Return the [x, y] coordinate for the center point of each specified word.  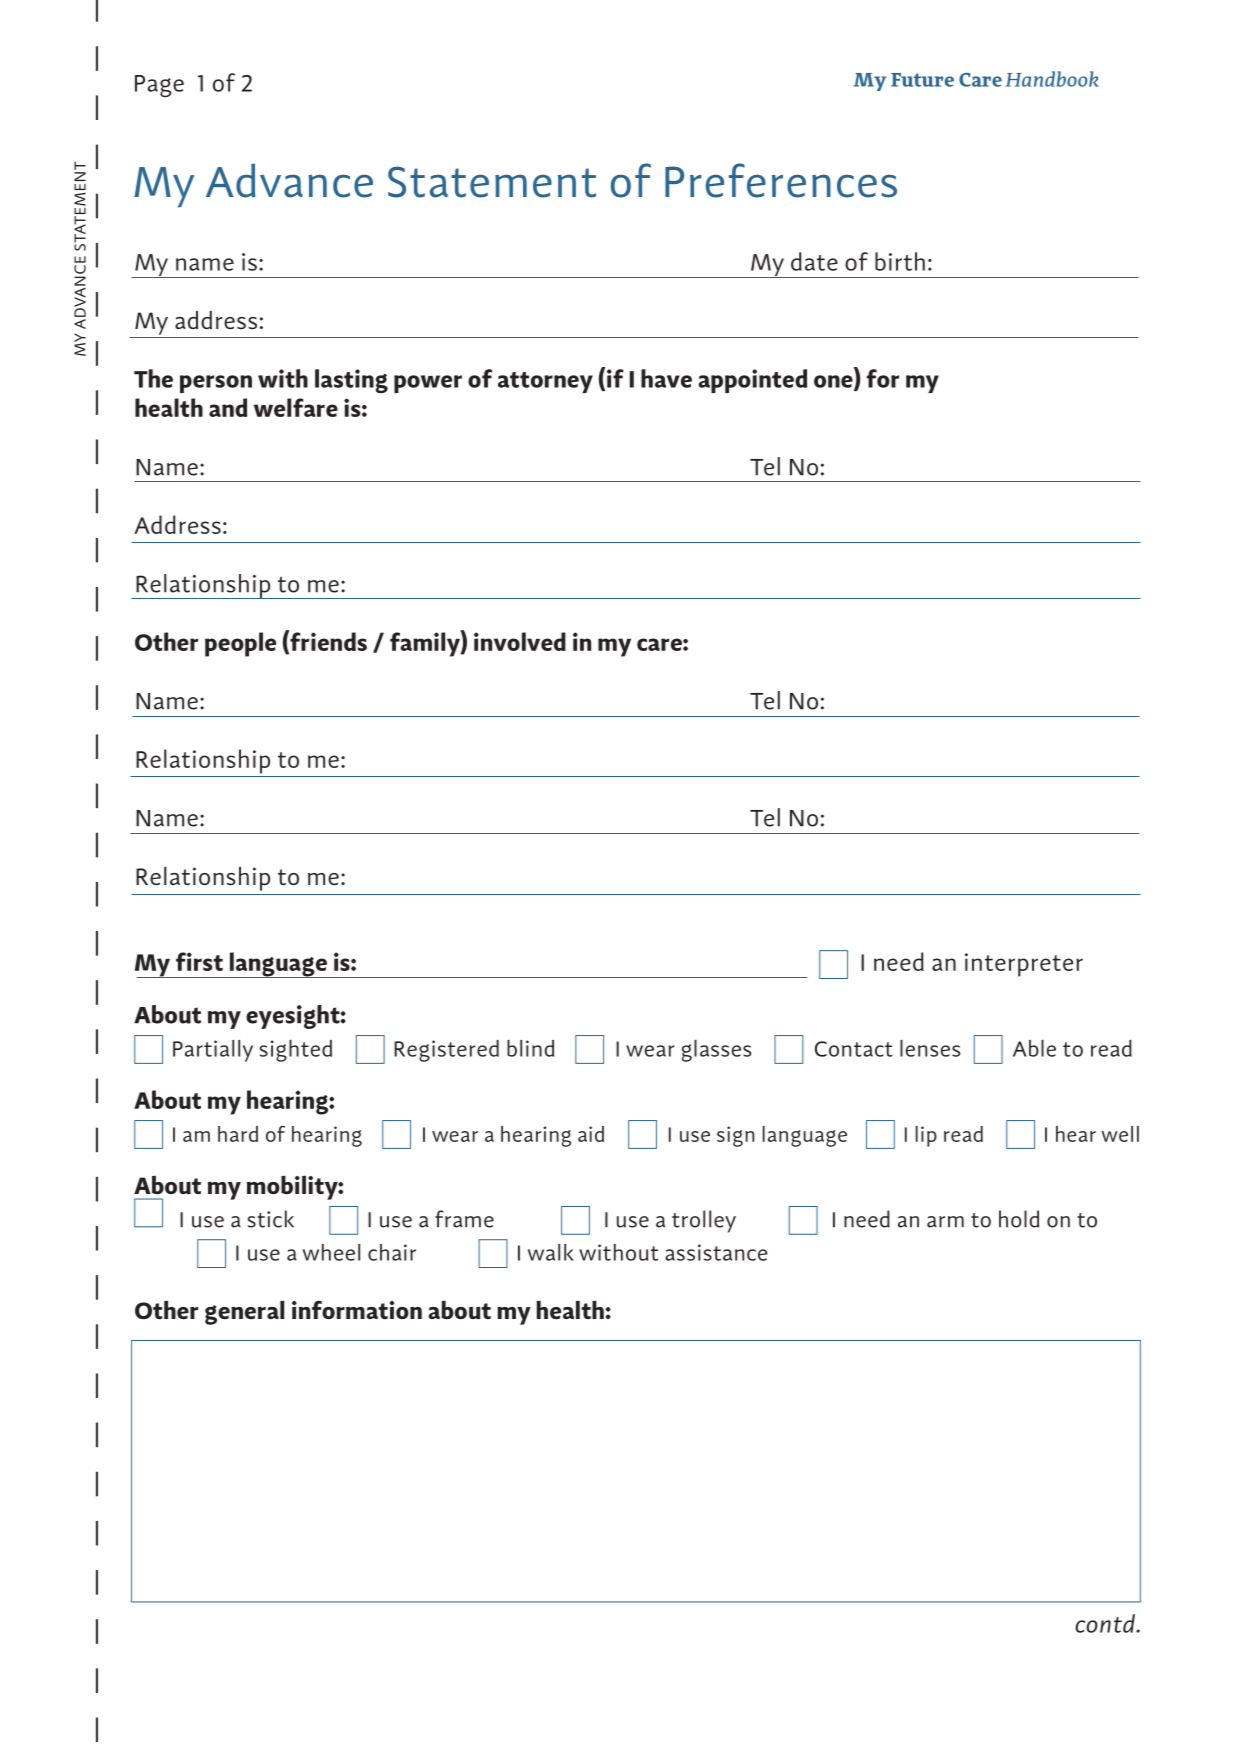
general [244, 1312]
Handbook [1052, 79]
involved [520, 641]
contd [1106, 1623]
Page [159, 86]
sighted [296, 1051]
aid [591, 1134]
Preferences [781, 180]
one [834, 382]
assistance [716, 1252]
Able [1034, 1048]
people [240, 644]
